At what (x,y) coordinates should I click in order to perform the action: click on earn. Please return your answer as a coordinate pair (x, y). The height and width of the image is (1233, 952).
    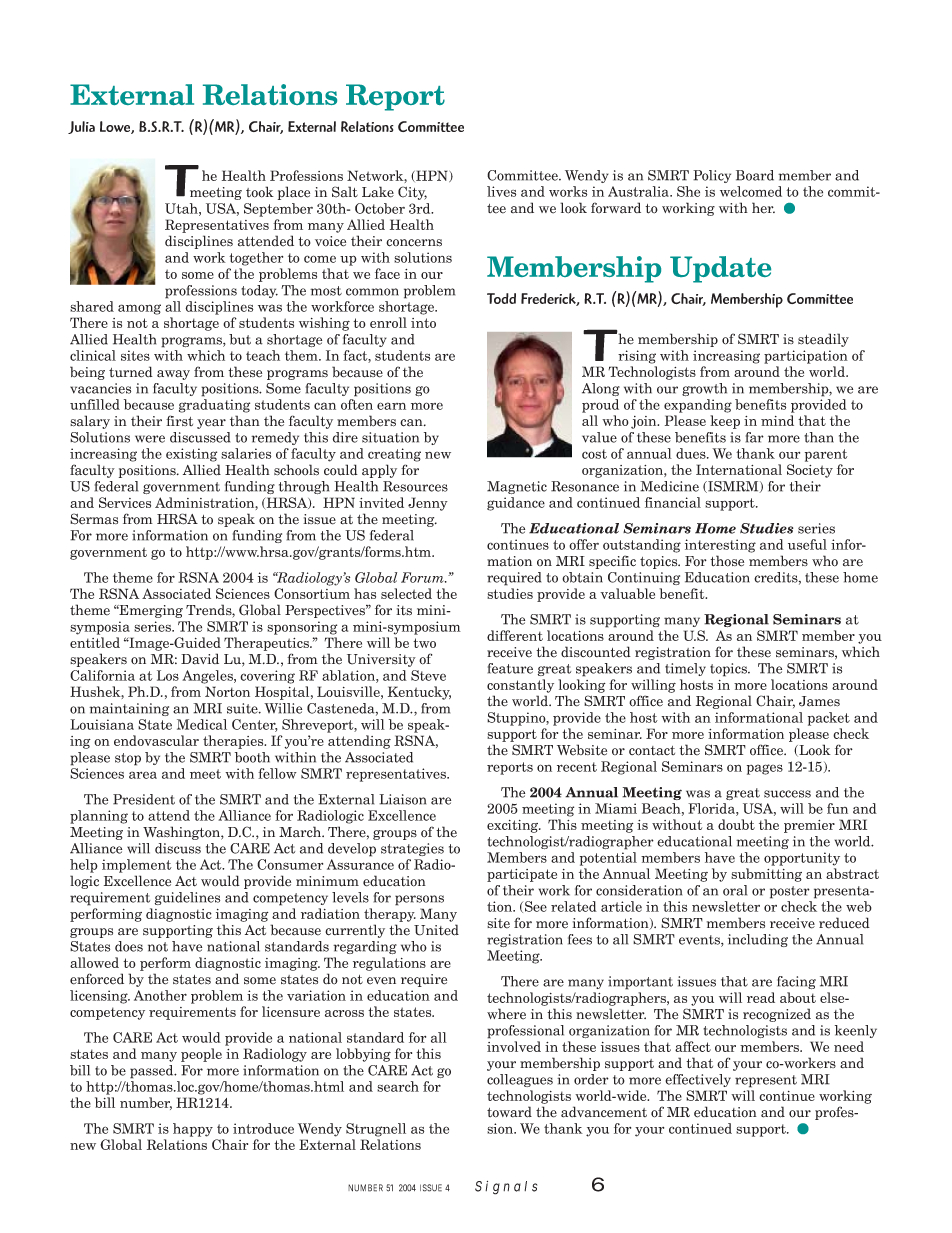
    Looking at the image, I should click on (391, 406).
